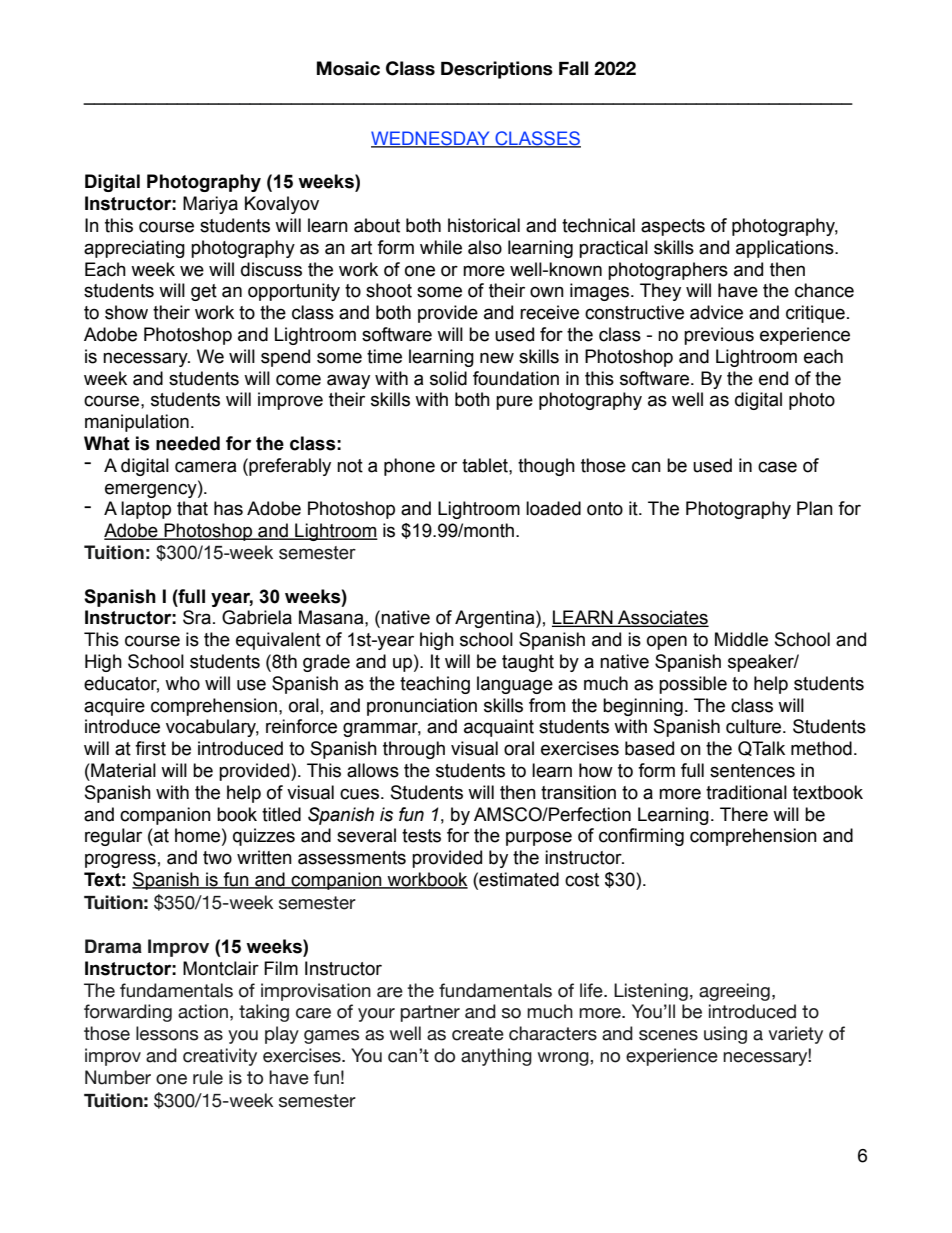 This screenshot has height=1233, width=952. Describe the element at coordinates (134, 249) in the screenshot. I see `appreciating` at that location.
